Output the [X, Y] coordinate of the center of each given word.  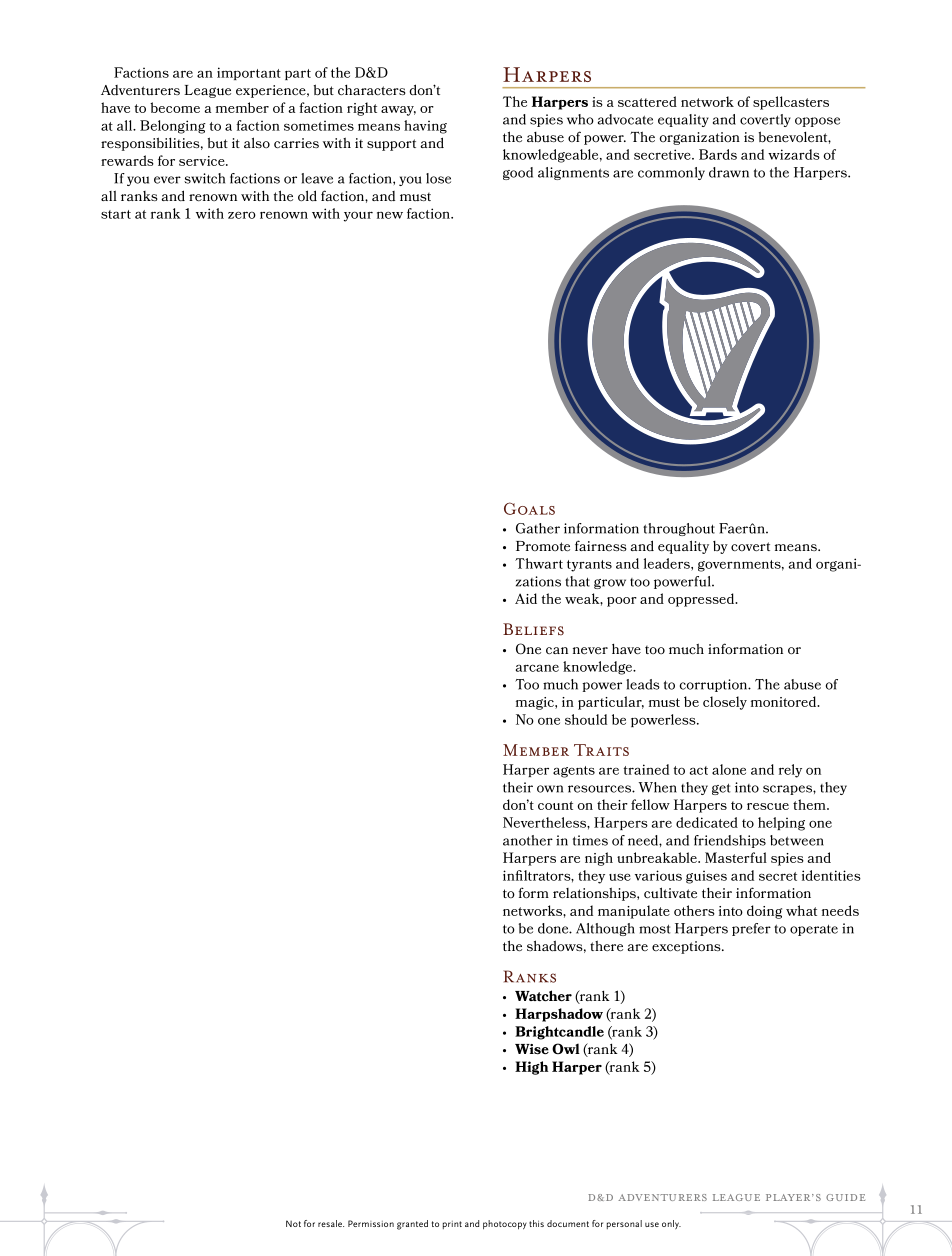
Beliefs [533, 629]
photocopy [505, 1225]
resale [331, 1223]
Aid [526, 598]
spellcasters [791, 103]
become [175, 107]
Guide [845, 1197]
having [425, 127]
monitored [785, 701]
